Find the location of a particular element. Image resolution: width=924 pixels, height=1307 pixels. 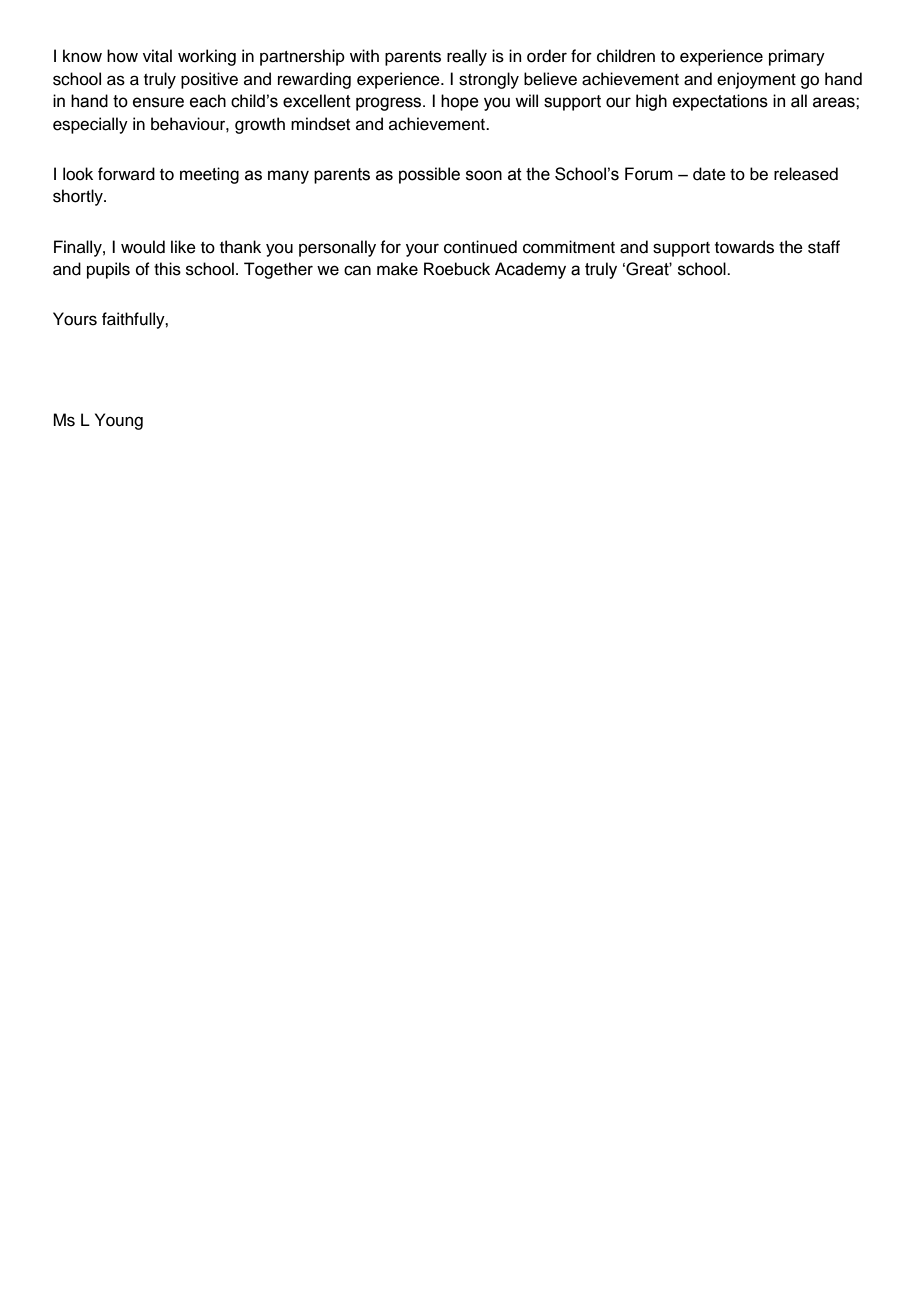

Young is located at coordinates (119, 421).
